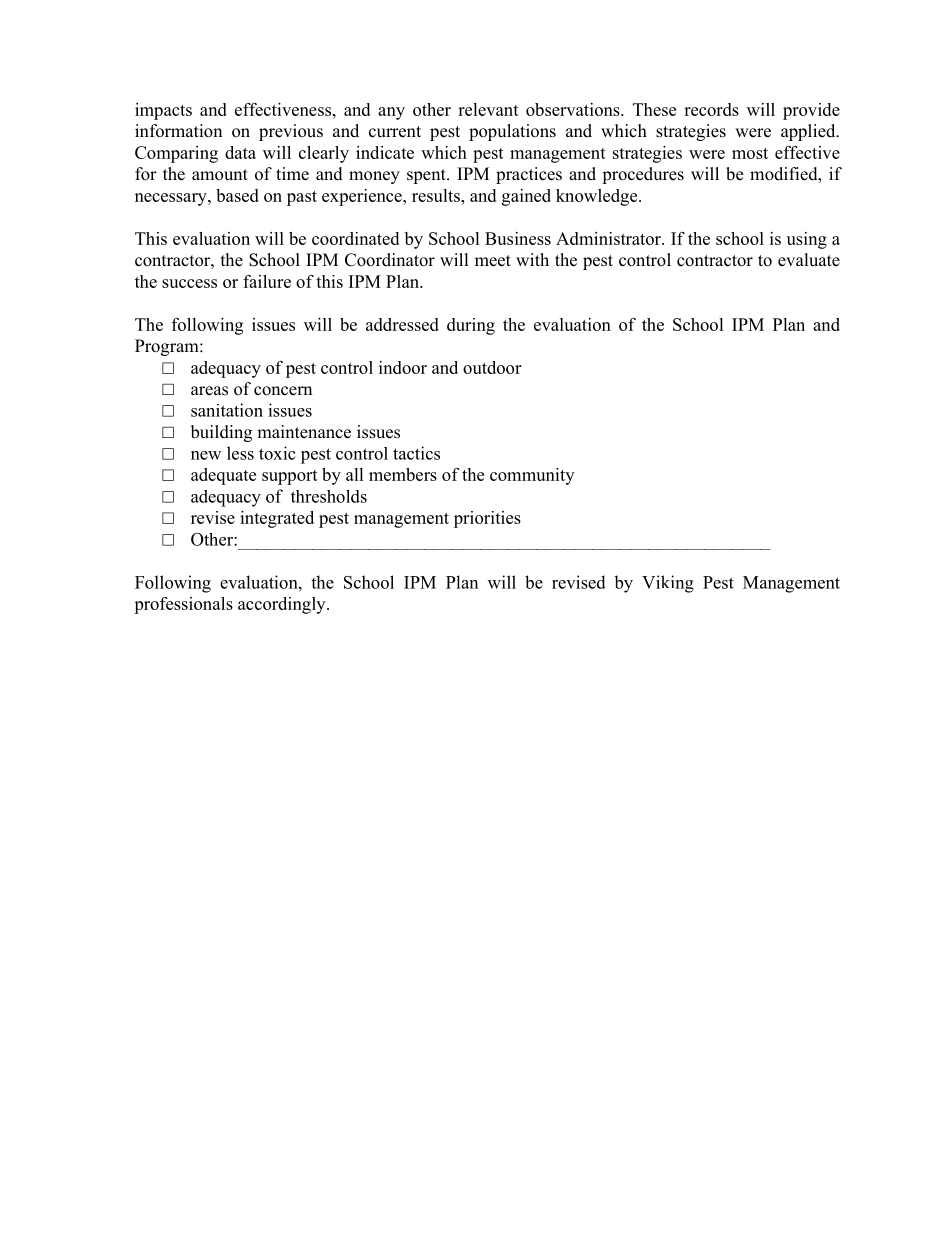 The width and height of the page is (952, 1233). I want to click on populations, so click(512, 132).
